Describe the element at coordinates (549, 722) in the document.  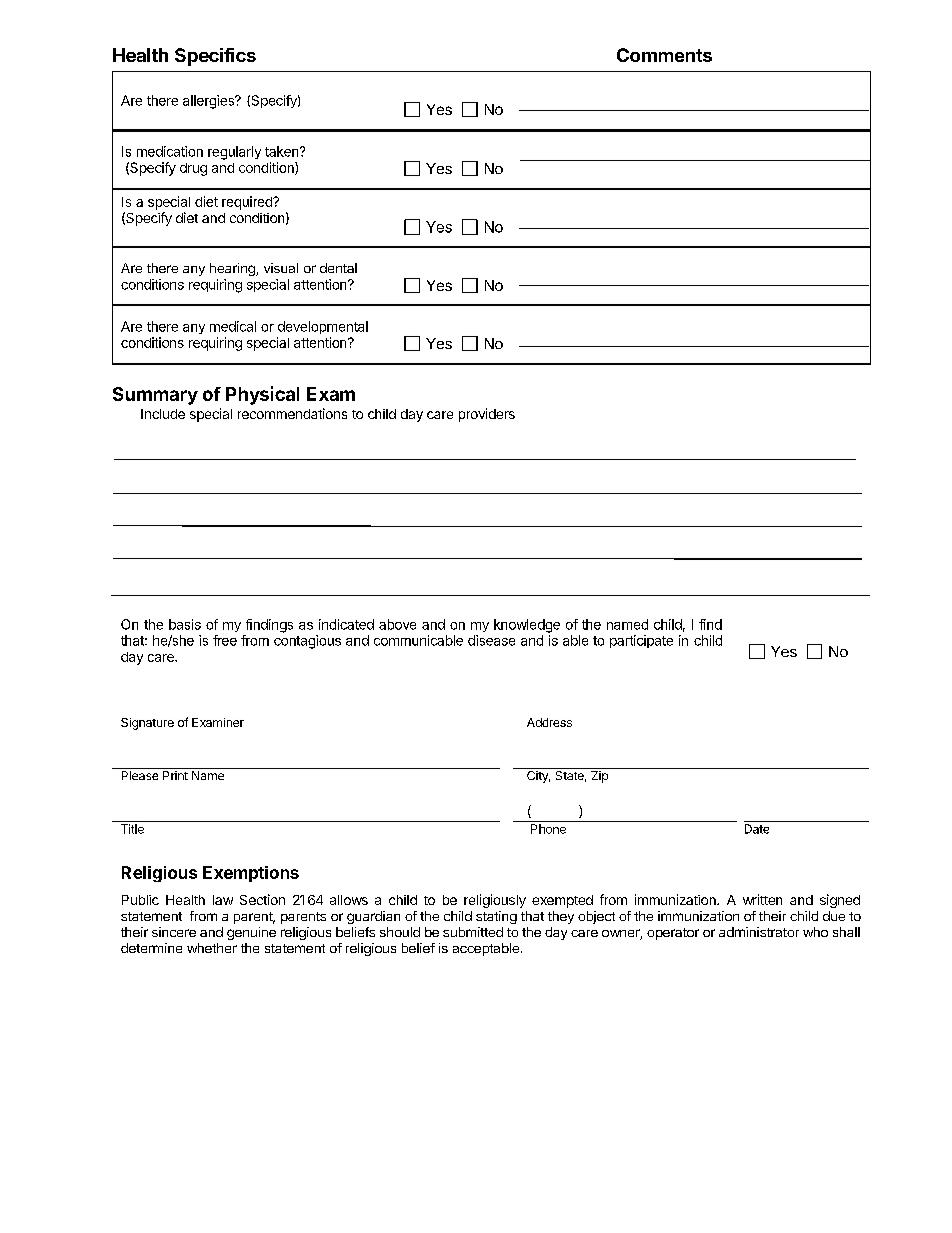
I see `Address` at that location.
